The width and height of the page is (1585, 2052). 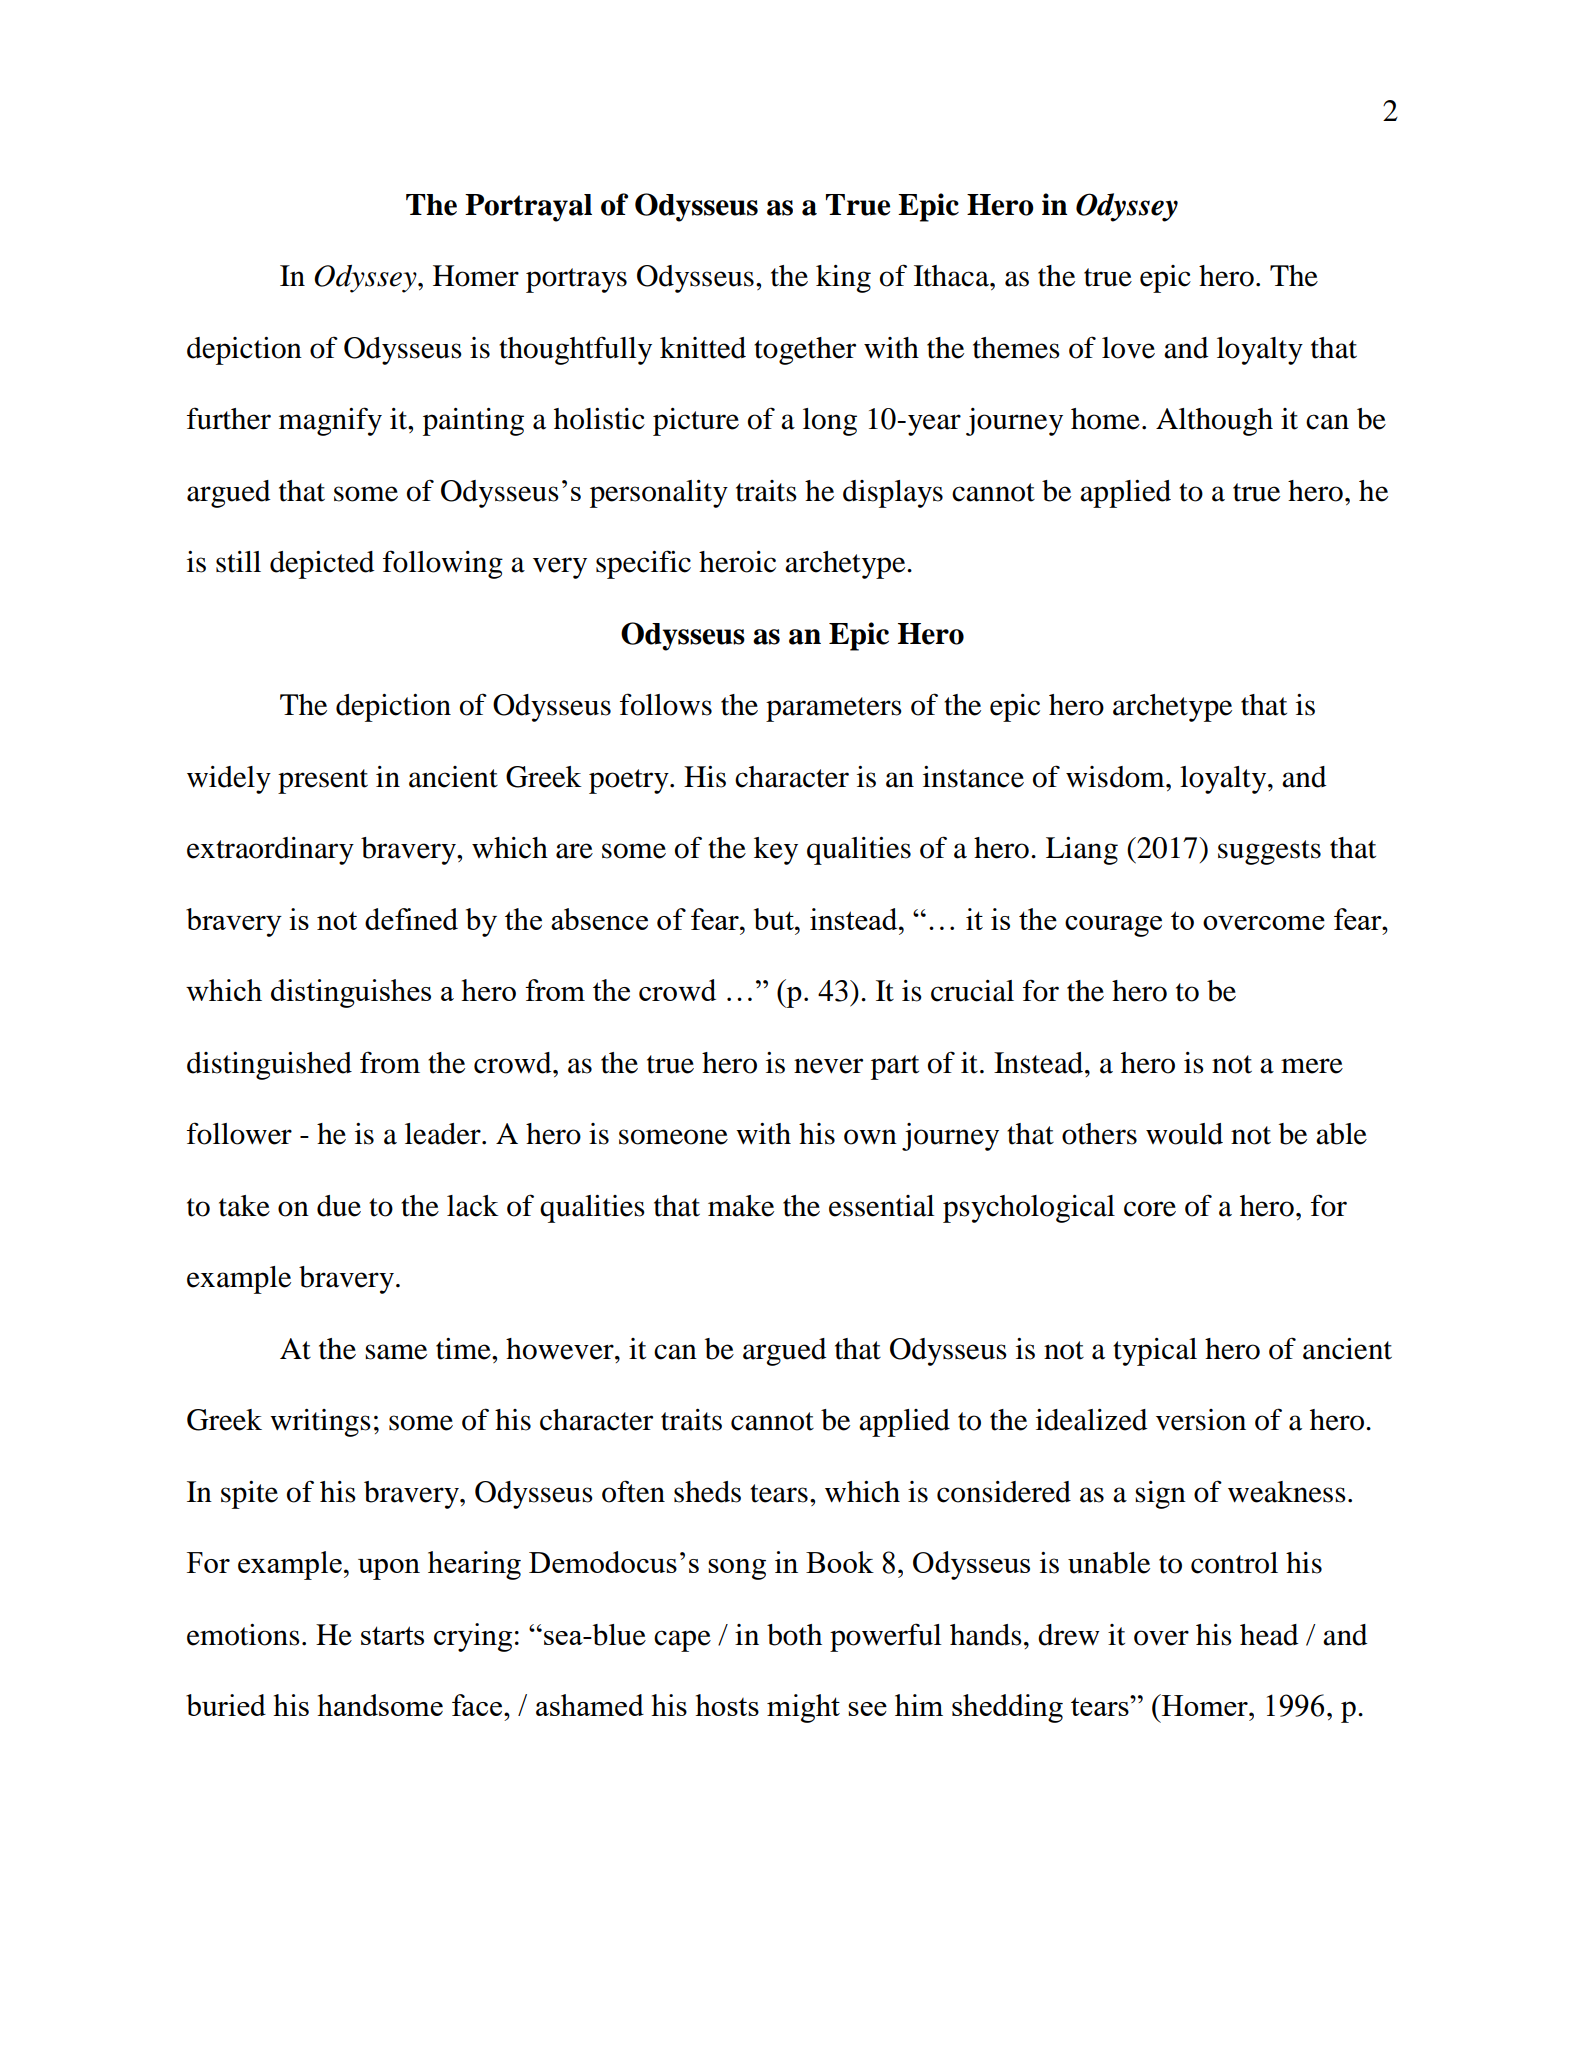 I want to click on wisdom, so click(x=1116, y=777).
